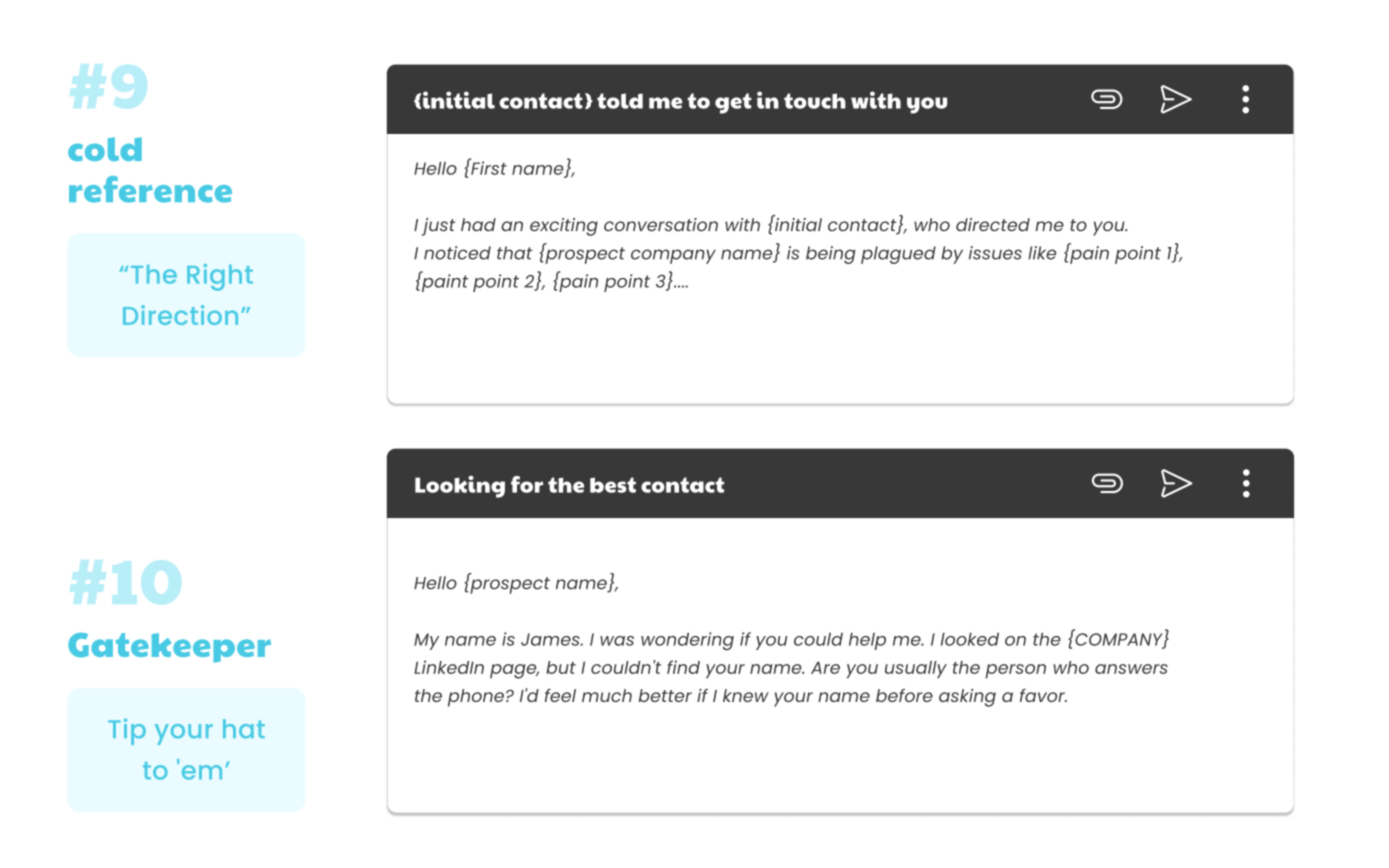 This image has width=1389, height=868. I want to click on that, so click(515, 253).
